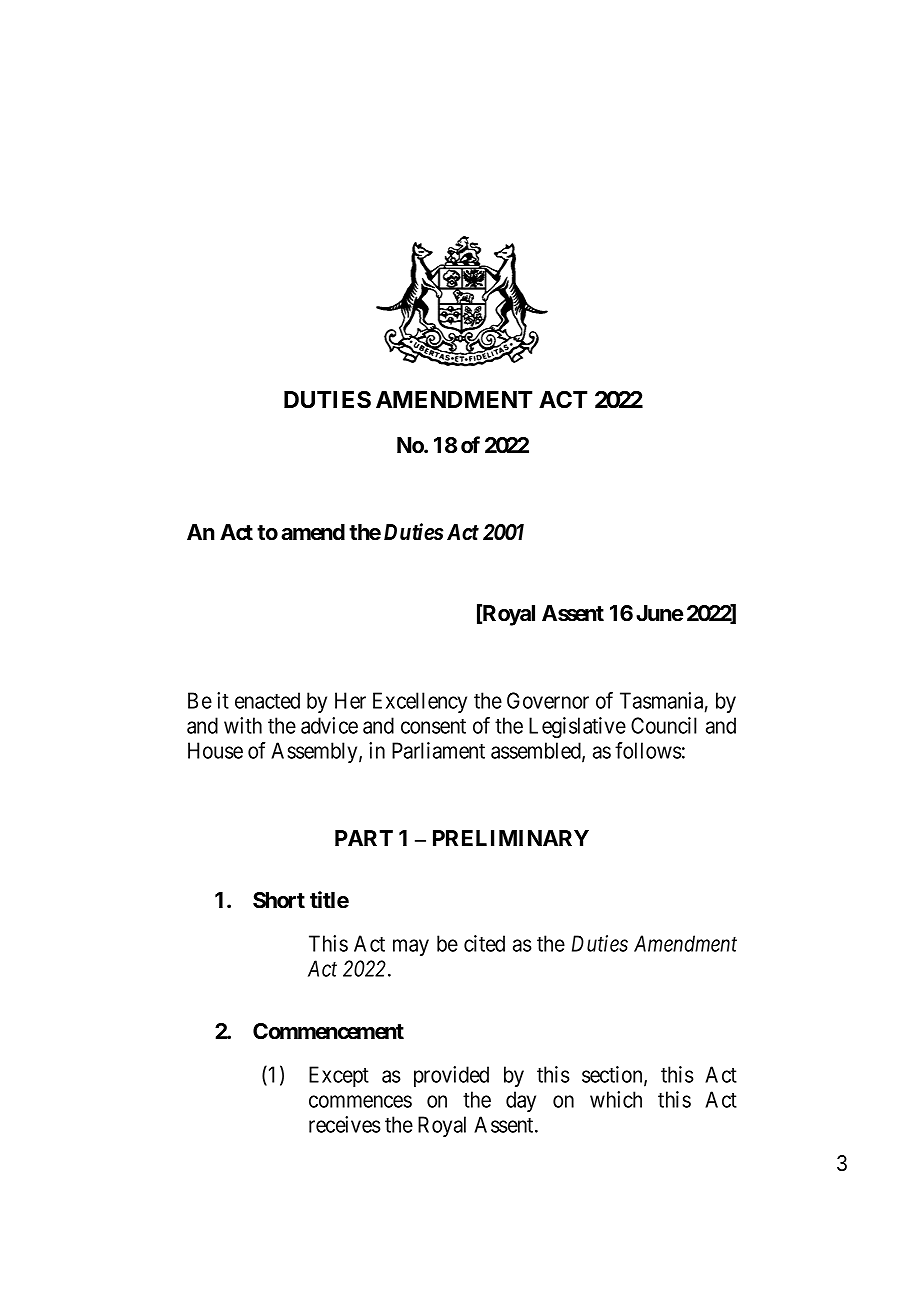 This screenshot has width=924, height=1308. What do you see at coordinates (648, 750) in the screenshot?
I see `follows` at bounding box center [648, 750].
